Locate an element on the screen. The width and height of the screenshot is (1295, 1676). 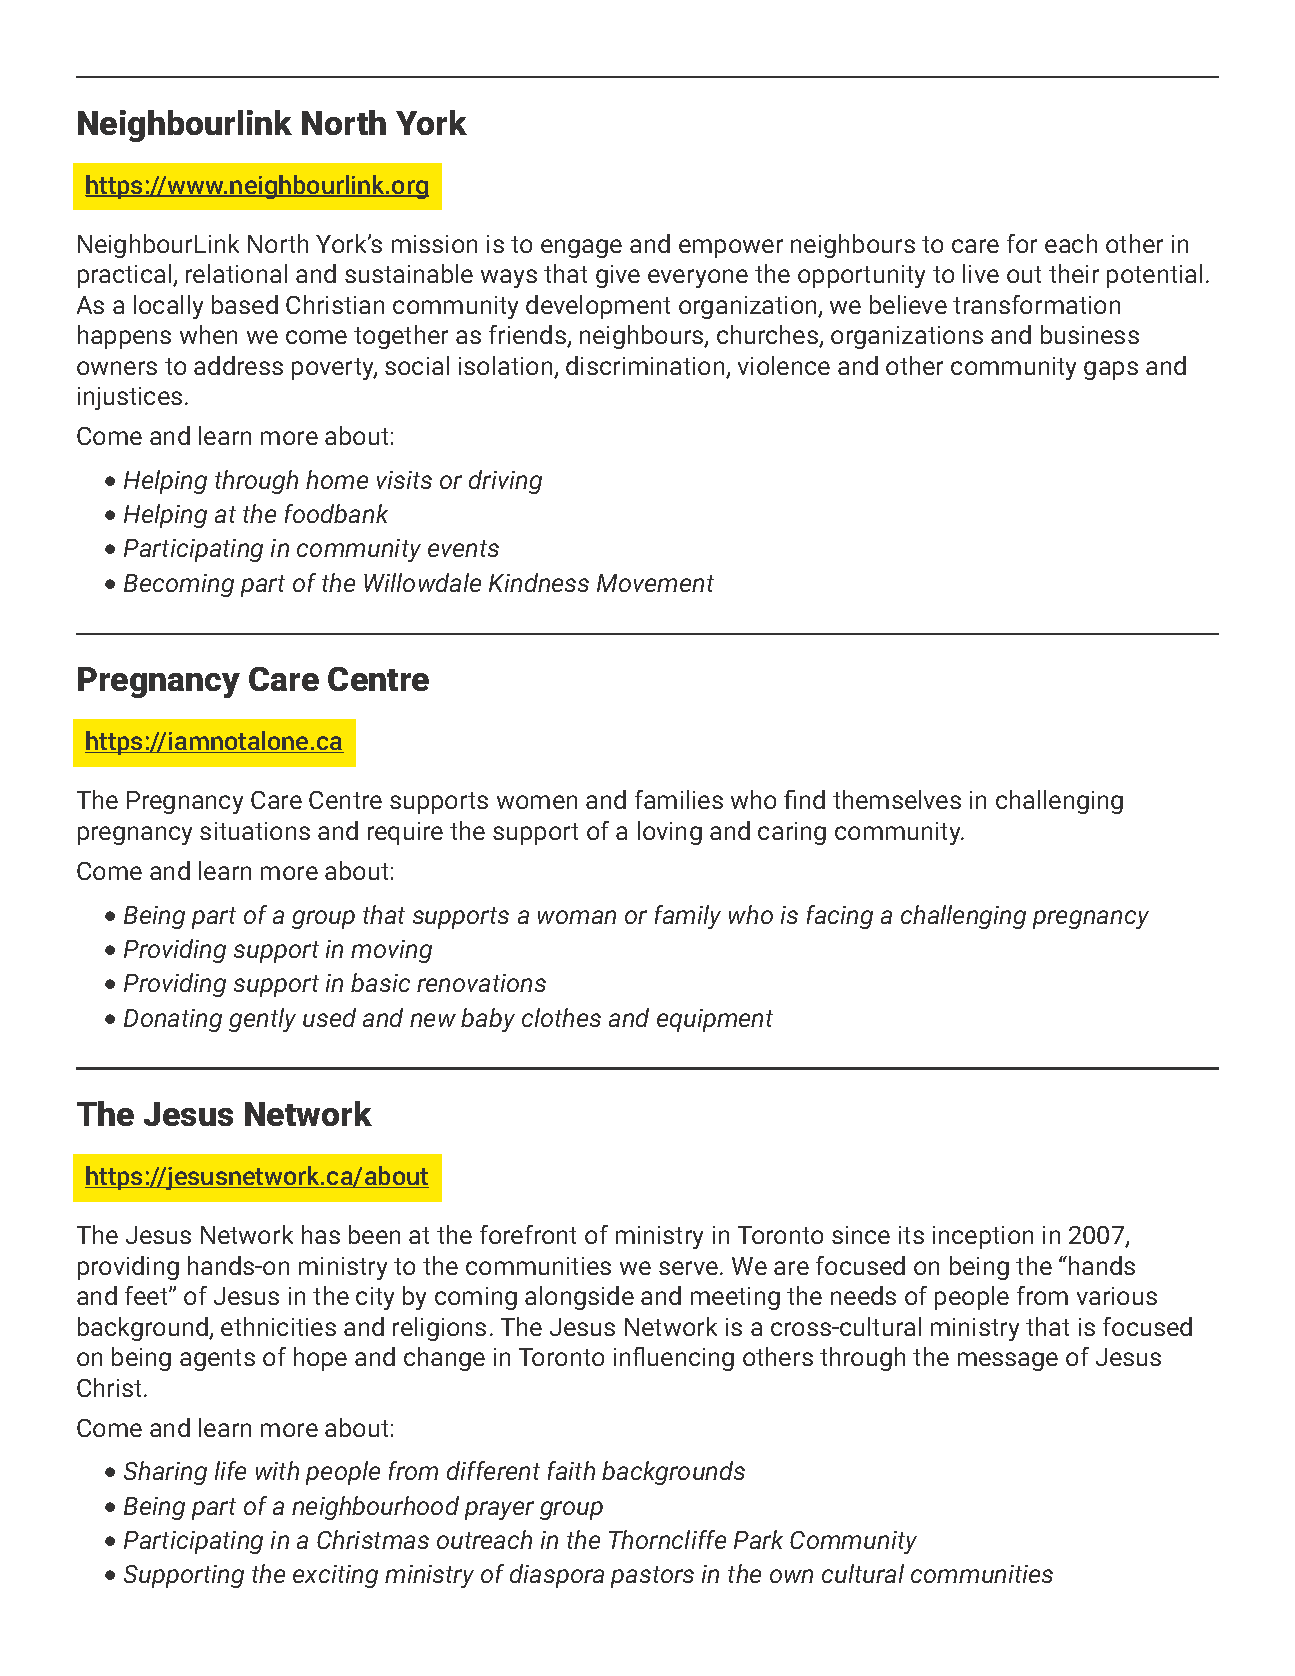
themselves is located at coordinates (897, 799).
